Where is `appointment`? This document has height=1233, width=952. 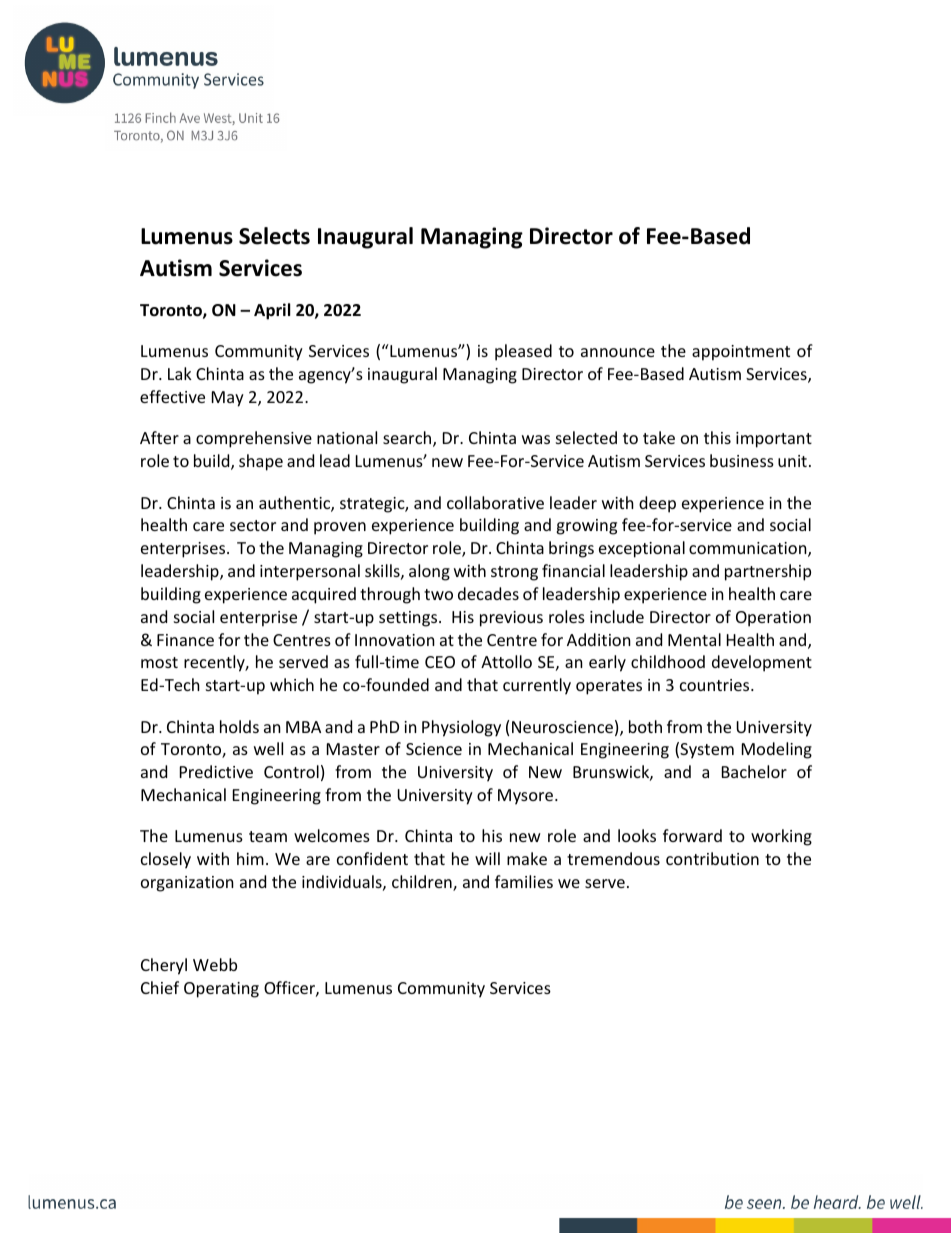 appointment is located at coordinates (741, 353).
